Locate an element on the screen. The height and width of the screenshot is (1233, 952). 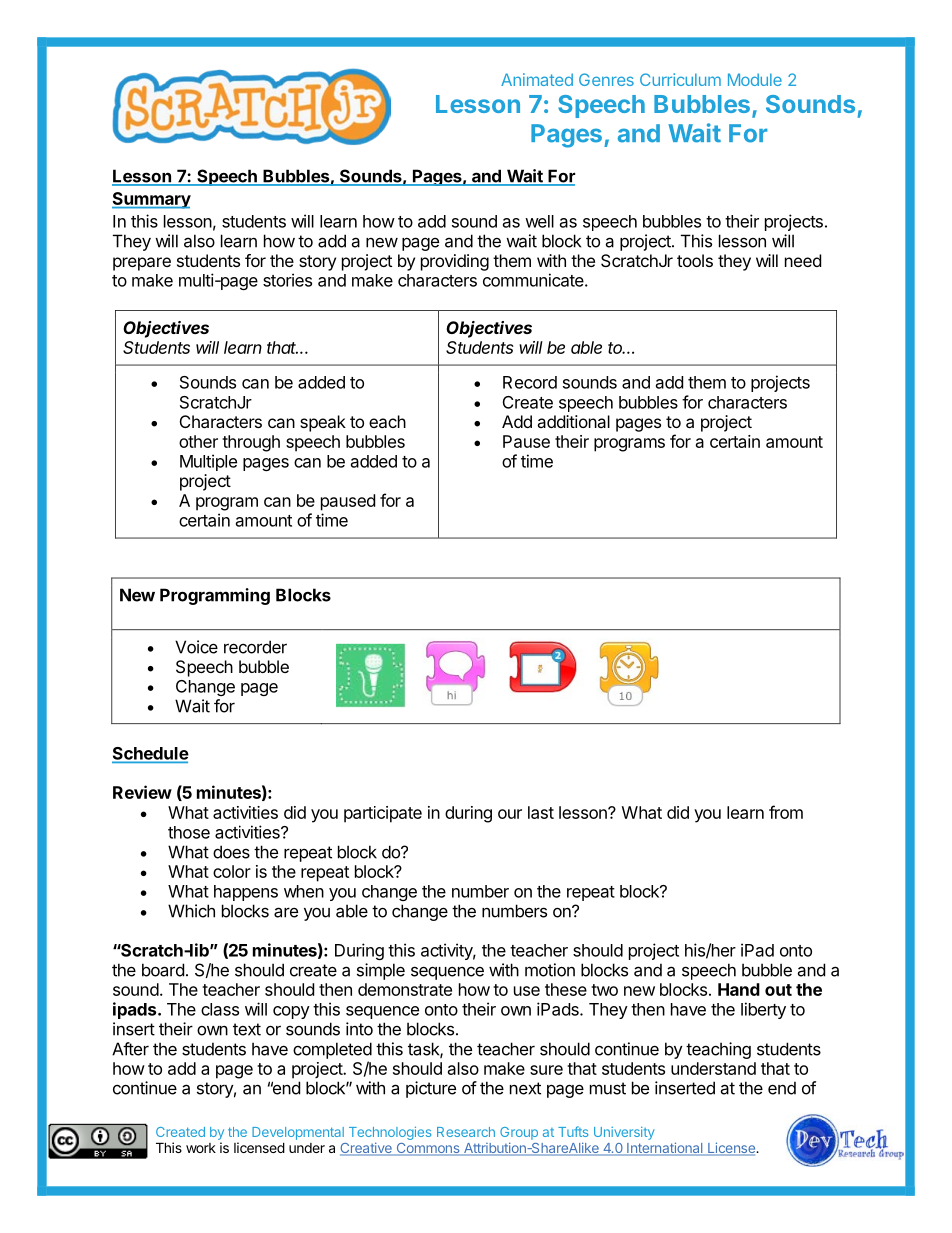
Research is located at coordinates (466, 1132).
